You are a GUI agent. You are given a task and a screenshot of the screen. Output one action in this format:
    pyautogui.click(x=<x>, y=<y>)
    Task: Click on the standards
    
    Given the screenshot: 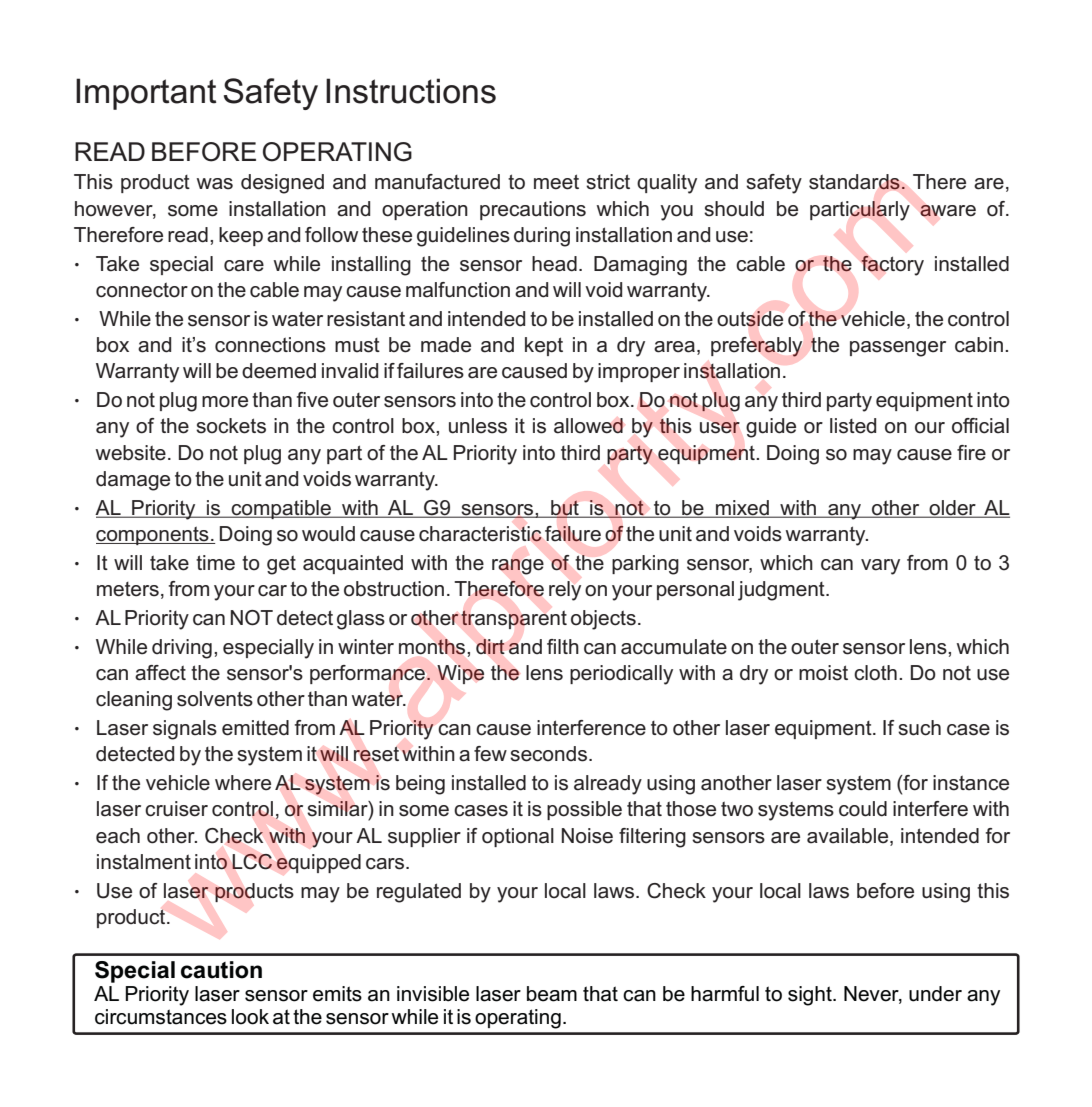 What is the action you would take?
    pyautogui.click(x=855, y=182)
